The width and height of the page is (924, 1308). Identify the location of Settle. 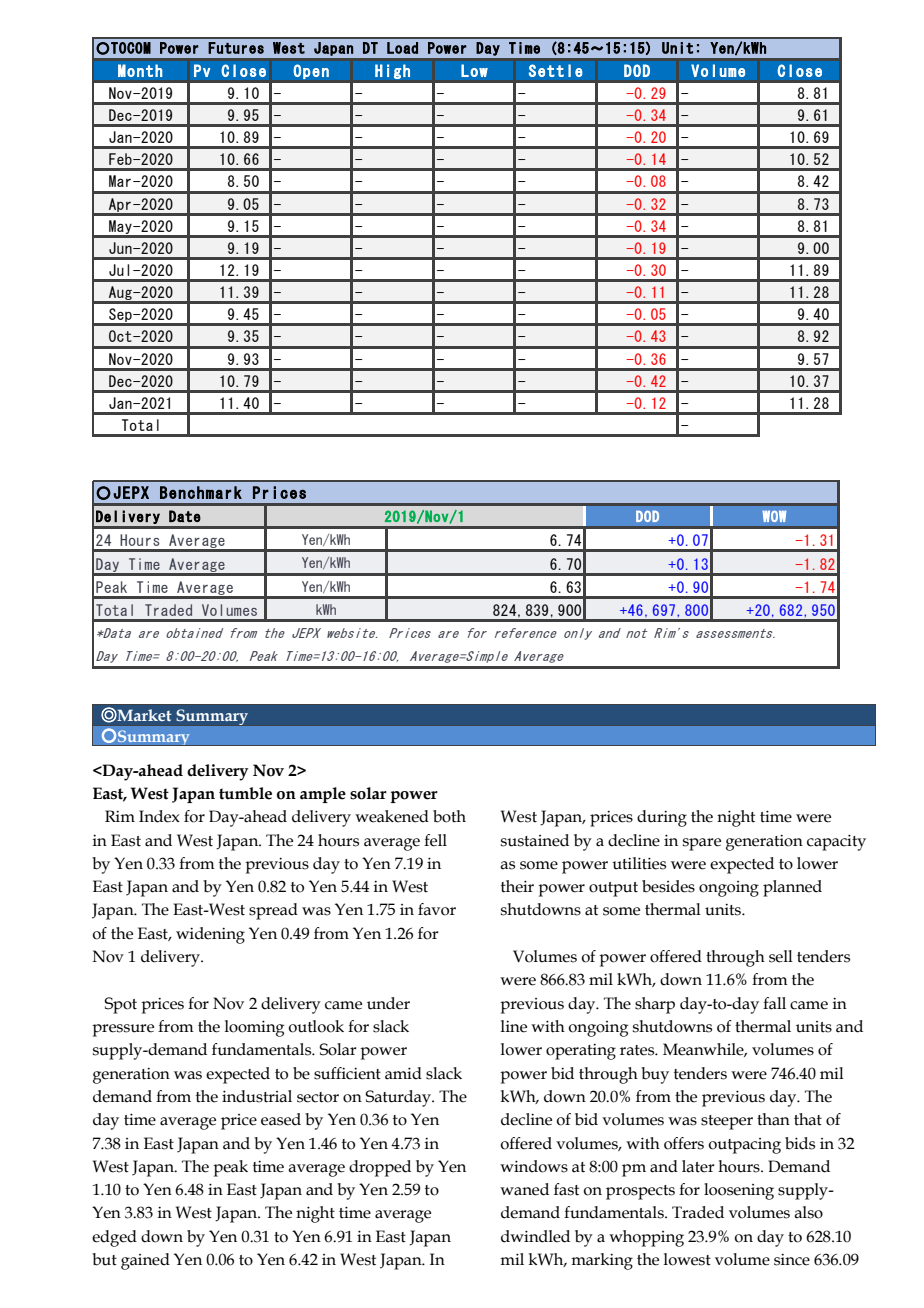
(556, 70).
